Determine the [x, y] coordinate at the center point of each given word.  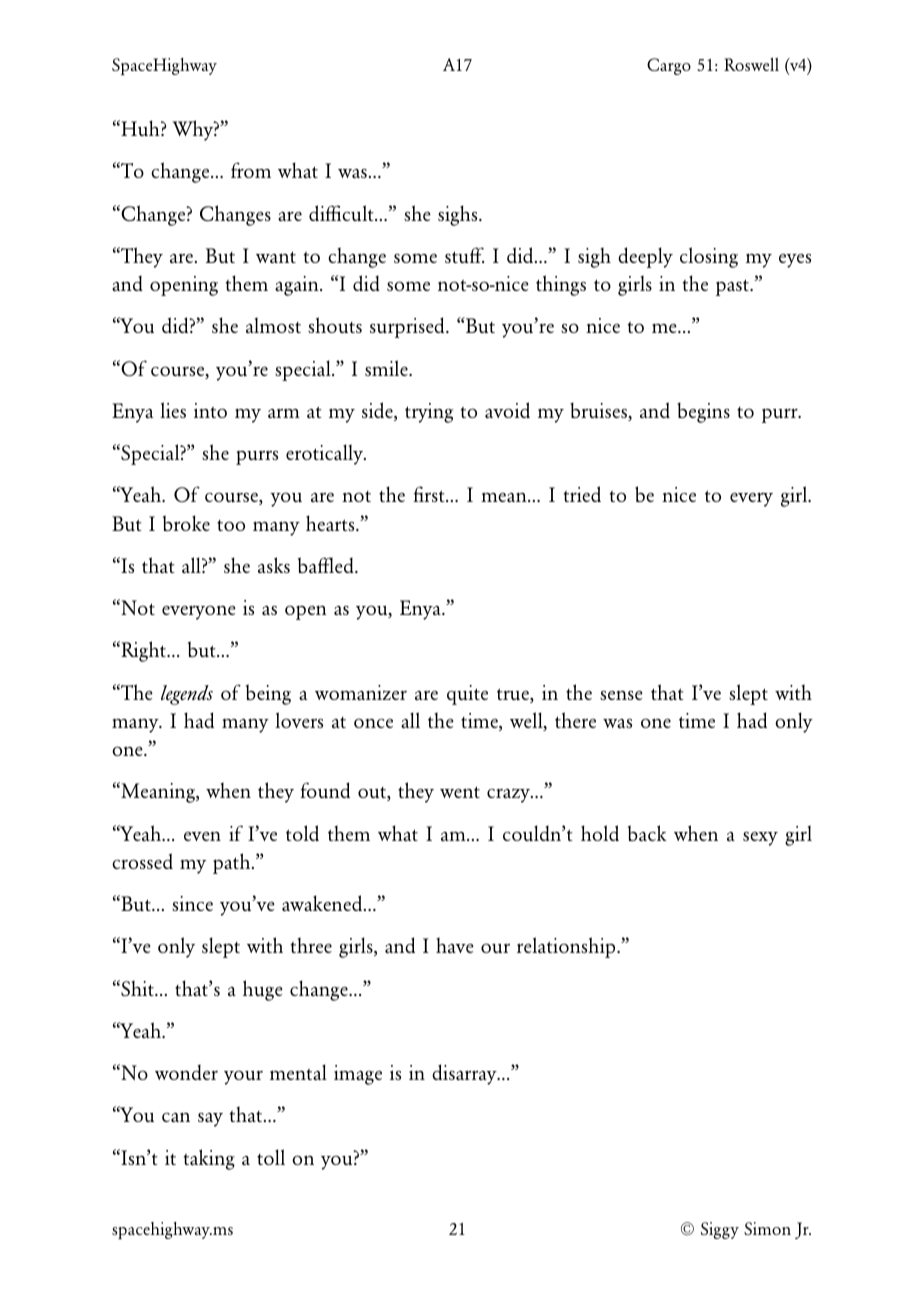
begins [703, 412]
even [202, 836]
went [460, 792]
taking [209, 1159]
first [430, 494]
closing [709, 257]
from [251, 170]
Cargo [669, 66]
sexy [760, 839]
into [210, 410]
